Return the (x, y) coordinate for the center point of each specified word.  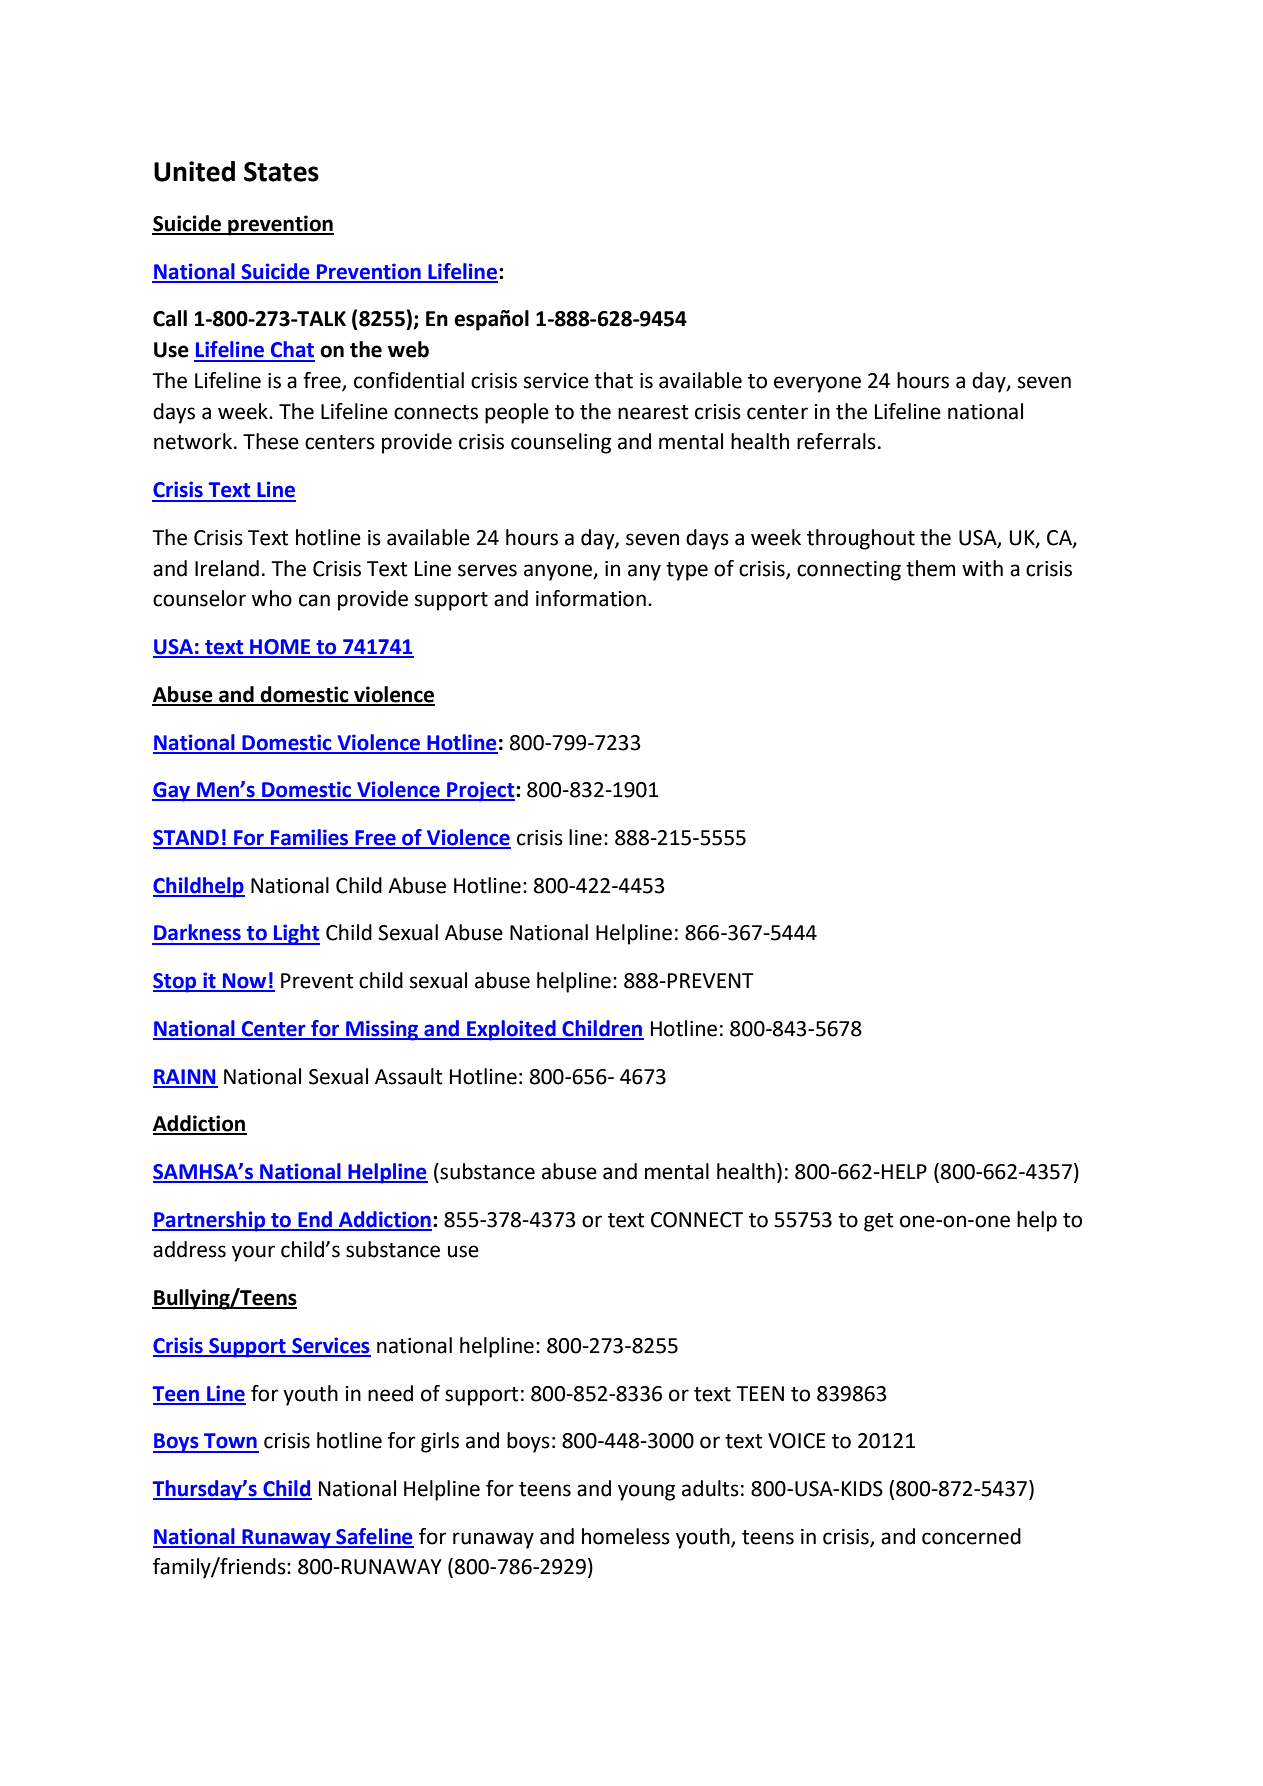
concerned (971, 1536)
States (281, 172)
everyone (817, 384)
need (390, 1393)
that (613, 380)
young (646, 1492)
